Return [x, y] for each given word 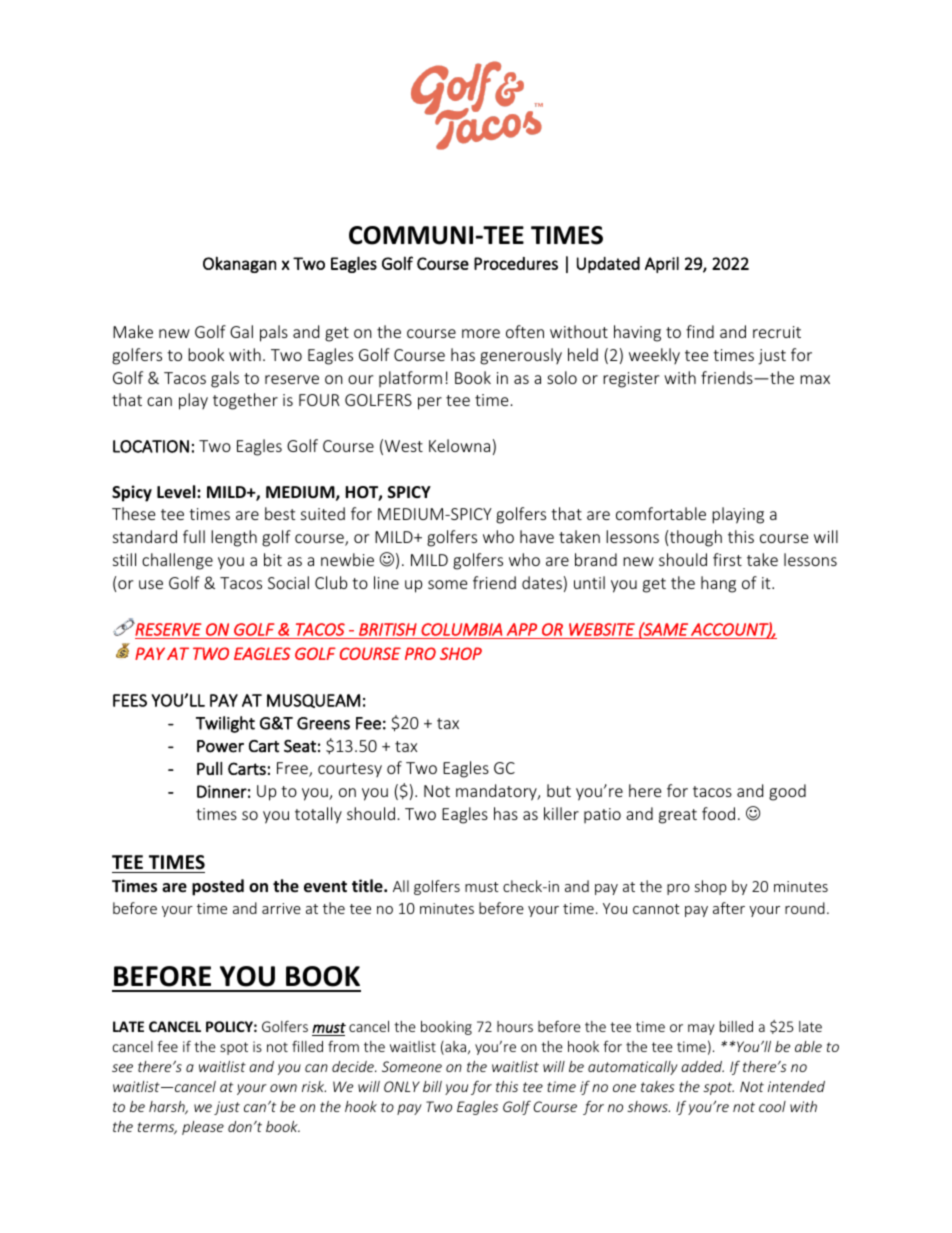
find [700, 331]
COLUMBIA [461, 629]
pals [274, 333]
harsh [168, 1107]
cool [772, 1106]
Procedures [516, 263]
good [787, 792]
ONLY [402, 1086]
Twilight [225, 724]
